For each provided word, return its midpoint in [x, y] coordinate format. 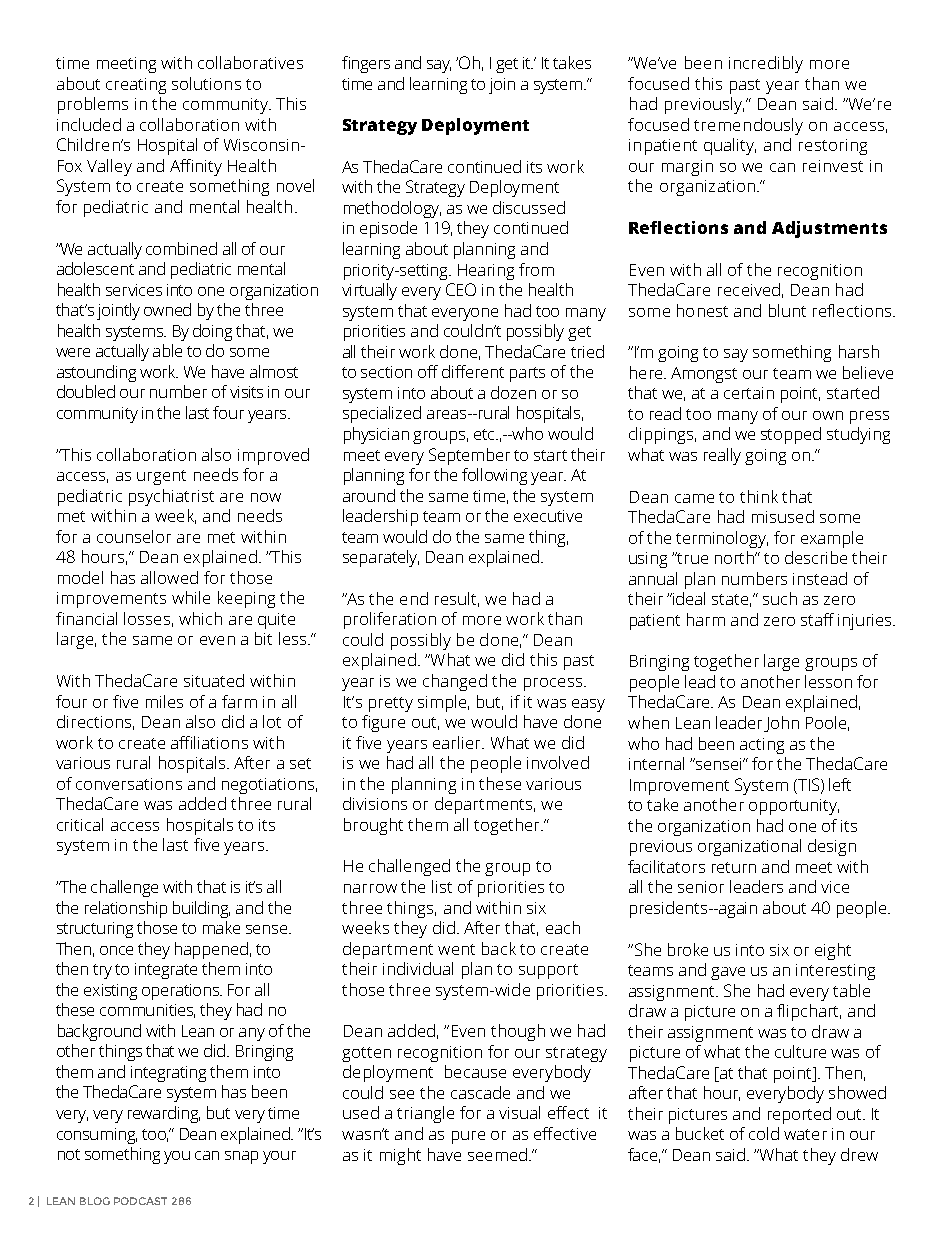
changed [455, 682]
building [201, 909]
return [734, 867]
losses [147, 618]
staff [817, 619]
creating [136, 86]
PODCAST [140, 1201]
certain [749, 393]
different [473, 371]
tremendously [748, 126]
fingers [366, 64]
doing [212, 332]
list [442, 886]
